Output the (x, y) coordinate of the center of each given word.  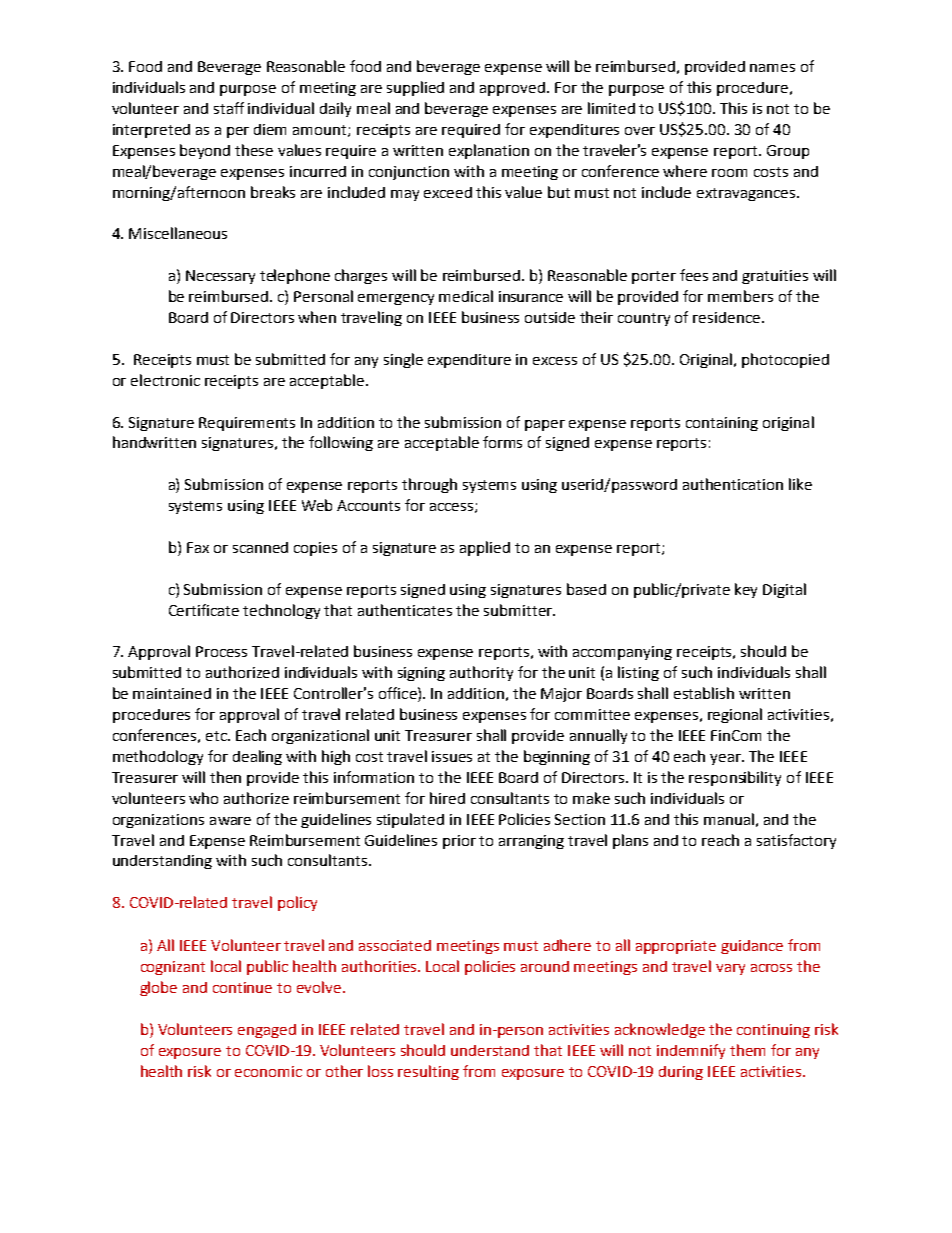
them (747, 1050)
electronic (165, 380)
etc (217, 736)
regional (735, 715)
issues (452, 756)
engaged (267, 1031)
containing (722, 424)
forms (502, 442)
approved (514, 89)
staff (229, 108)
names (772, 68)
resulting (428, 1072)
